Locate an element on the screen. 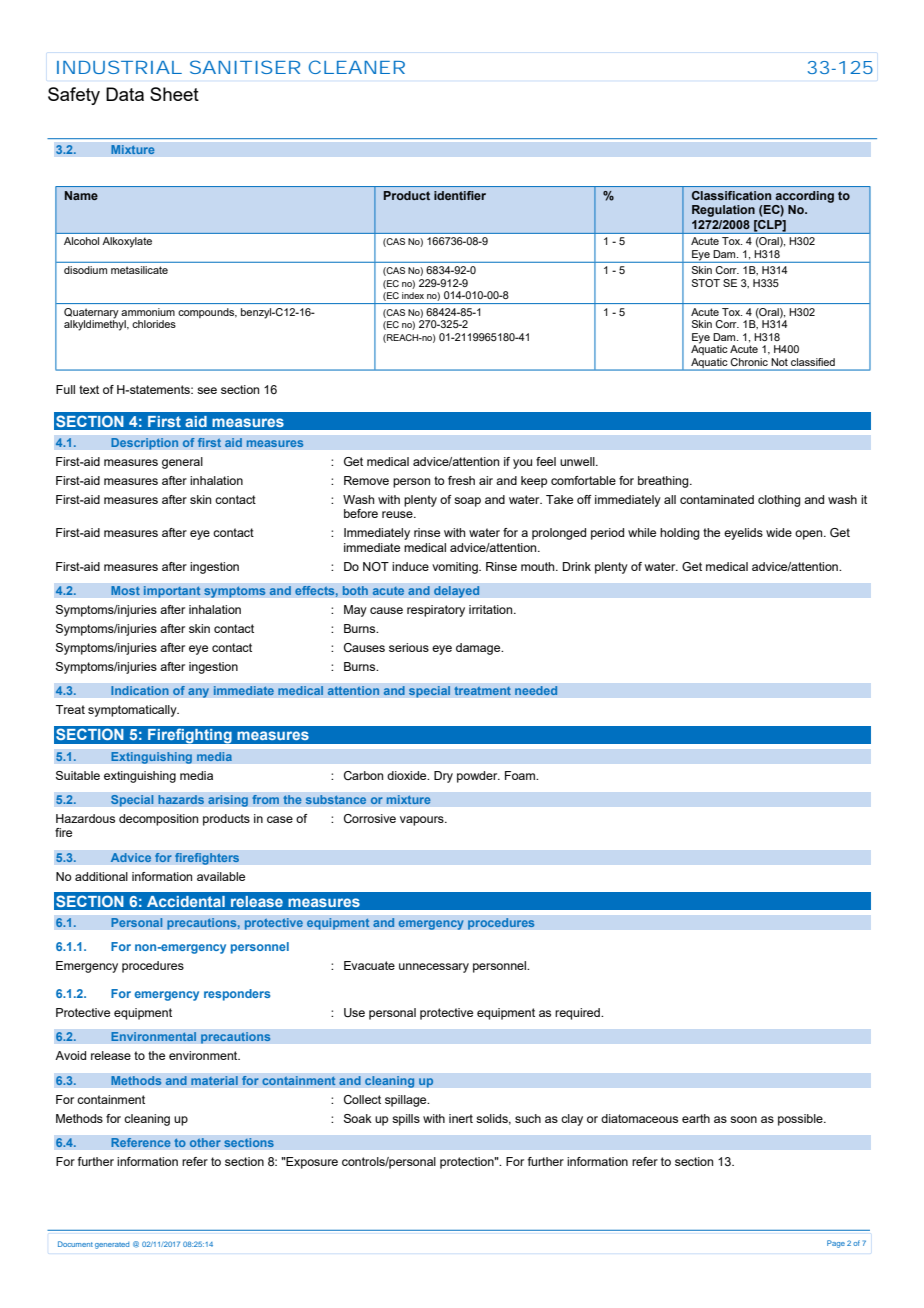  generated is located at coordinates (112, 1245).
